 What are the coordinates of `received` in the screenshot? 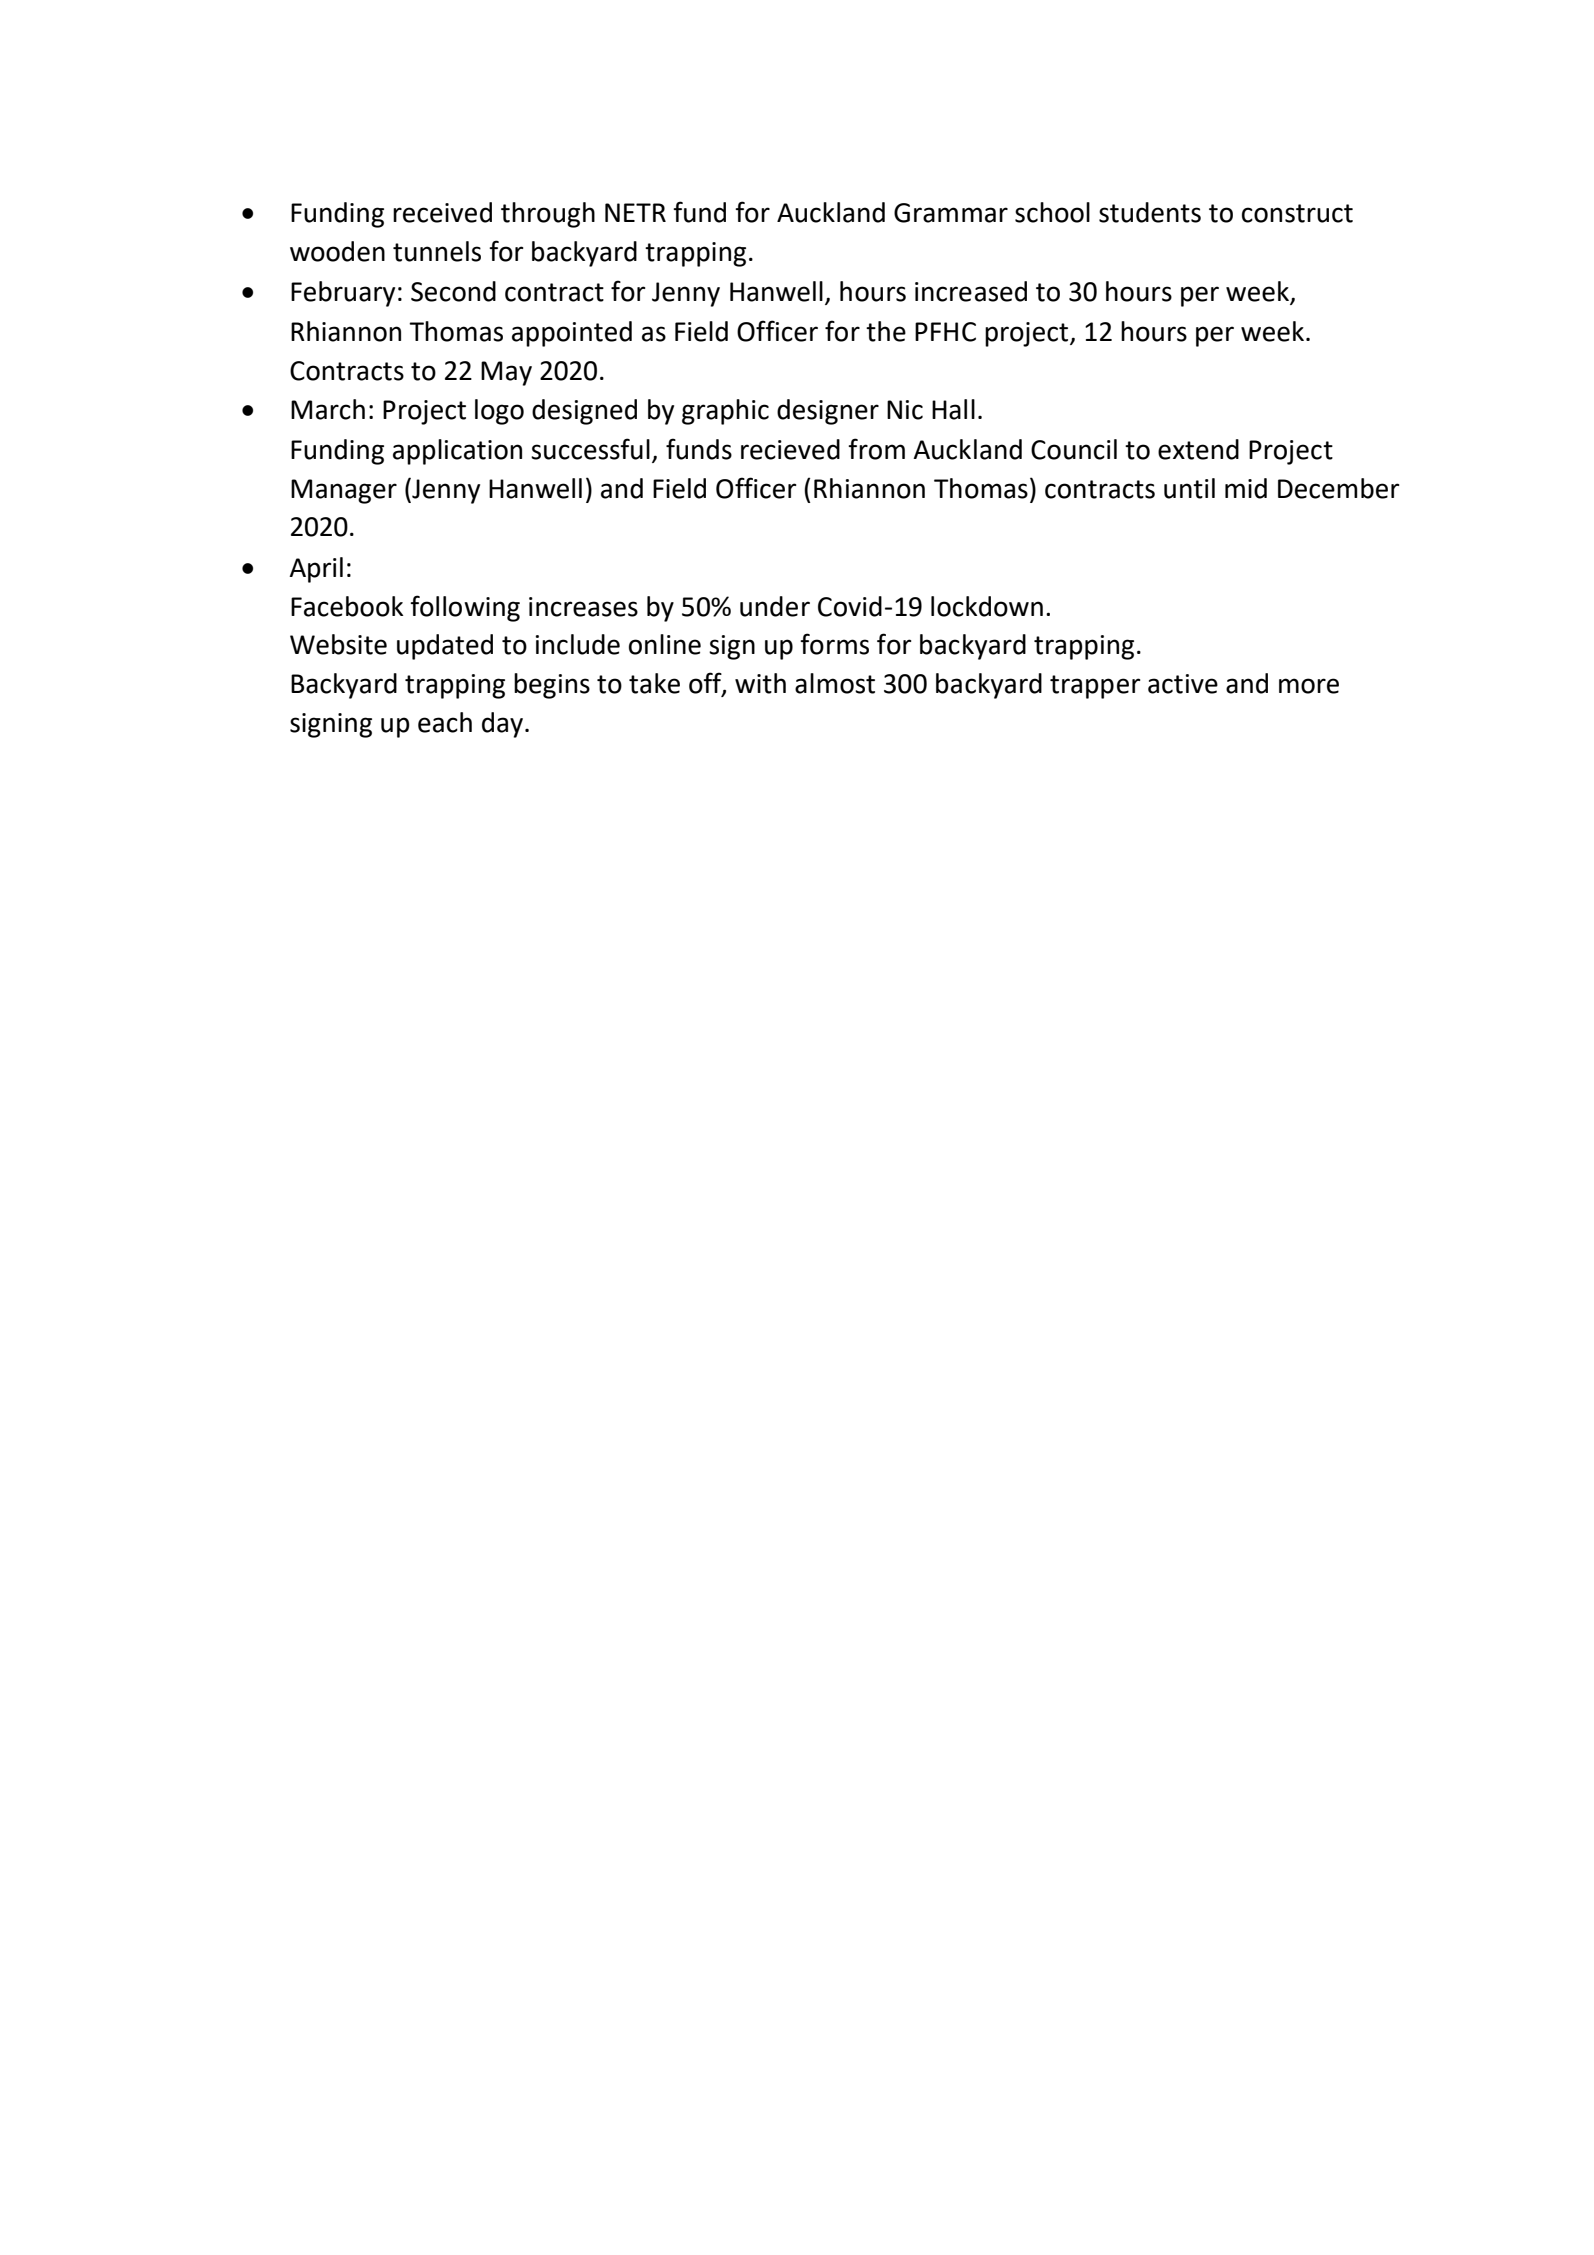 It's located at (442, 212).
